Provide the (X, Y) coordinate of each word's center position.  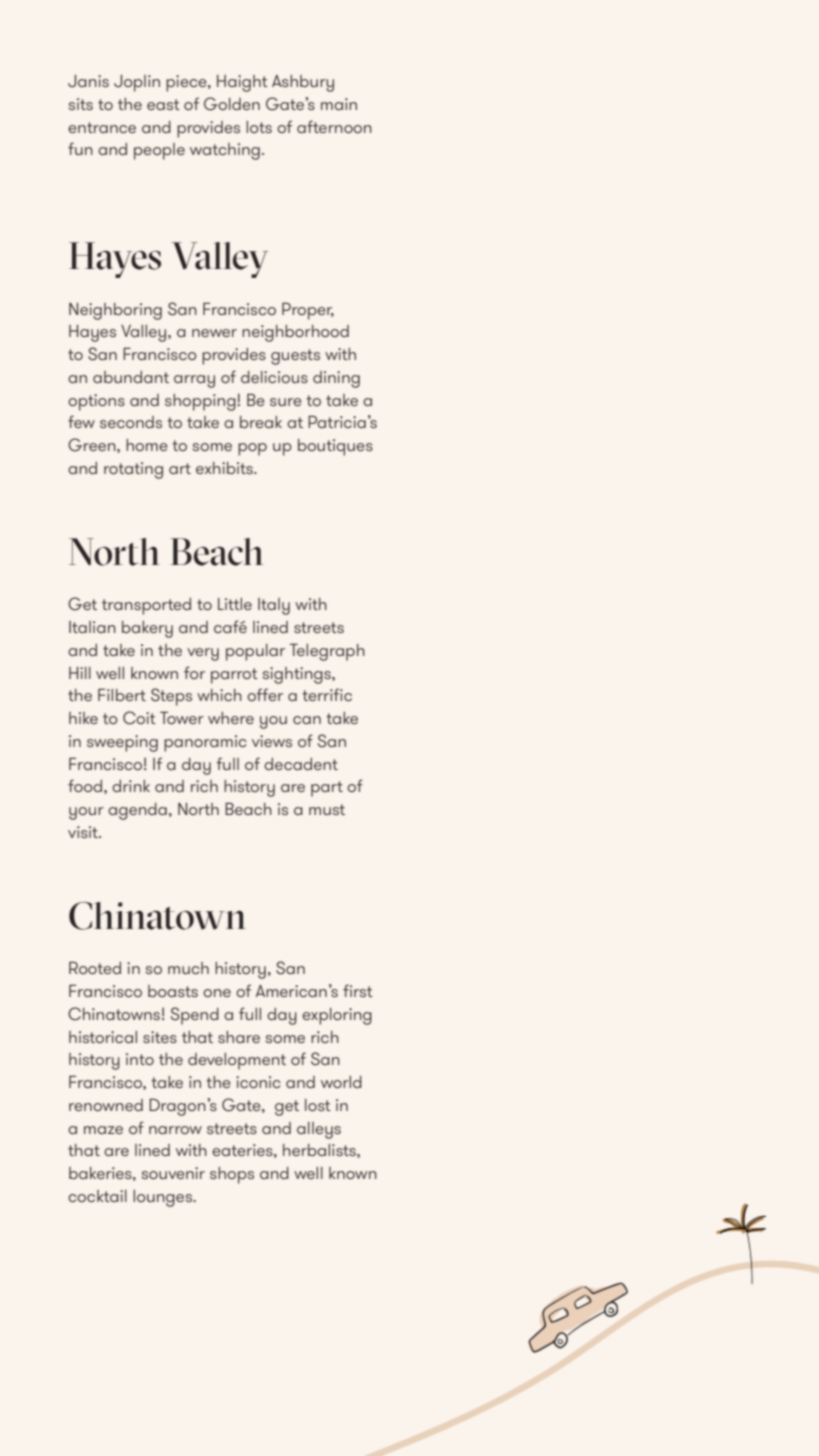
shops (232, 1175)
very (203, 654)
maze (103, 1130)
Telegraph (327, 652)
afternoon (334, 126)
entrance (102, 127)
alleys (319, 1130)
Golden (232, 104)
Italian (92, 627)
